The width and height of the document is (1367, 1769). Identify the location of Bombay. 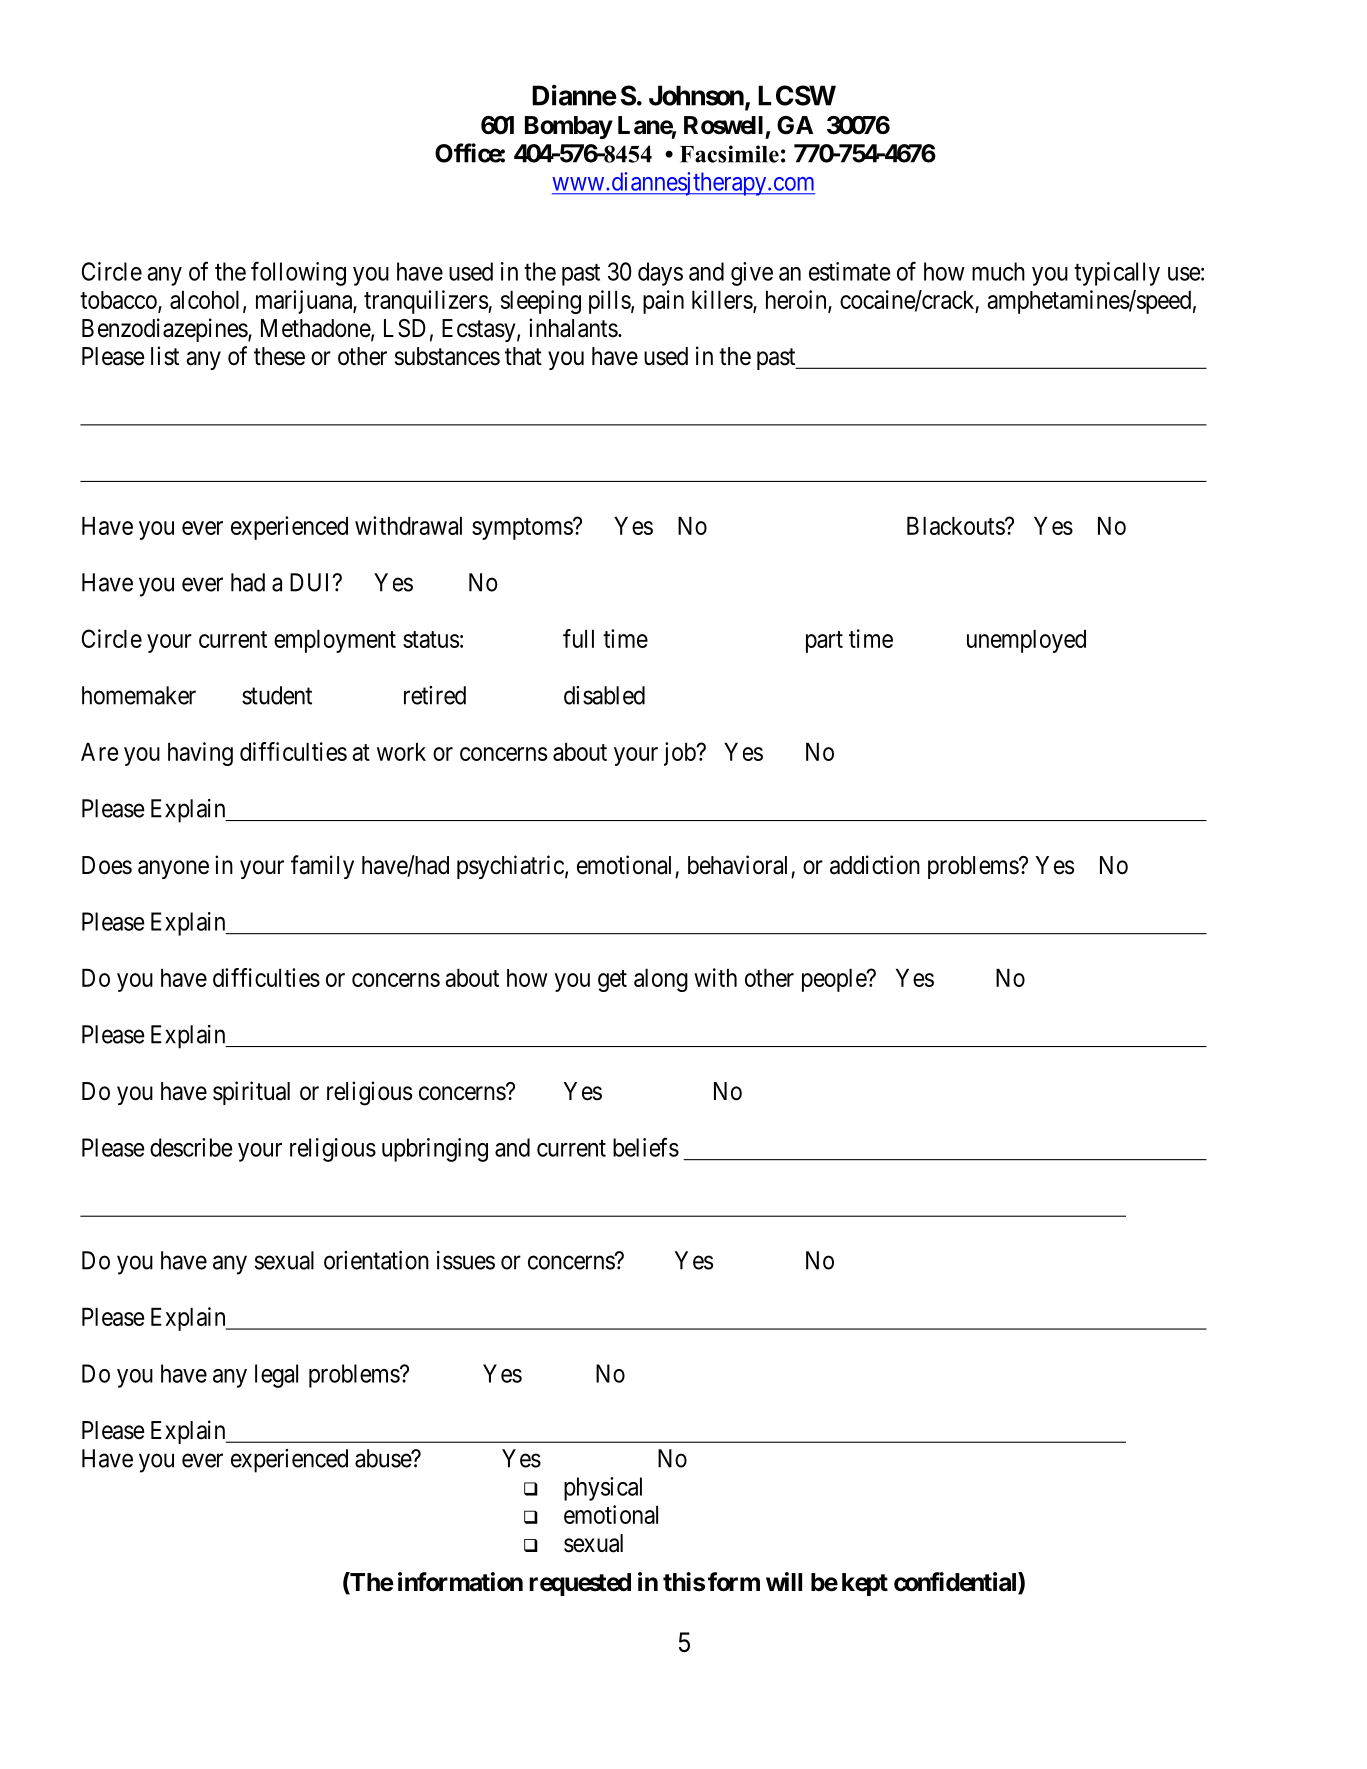
(569, 127).
